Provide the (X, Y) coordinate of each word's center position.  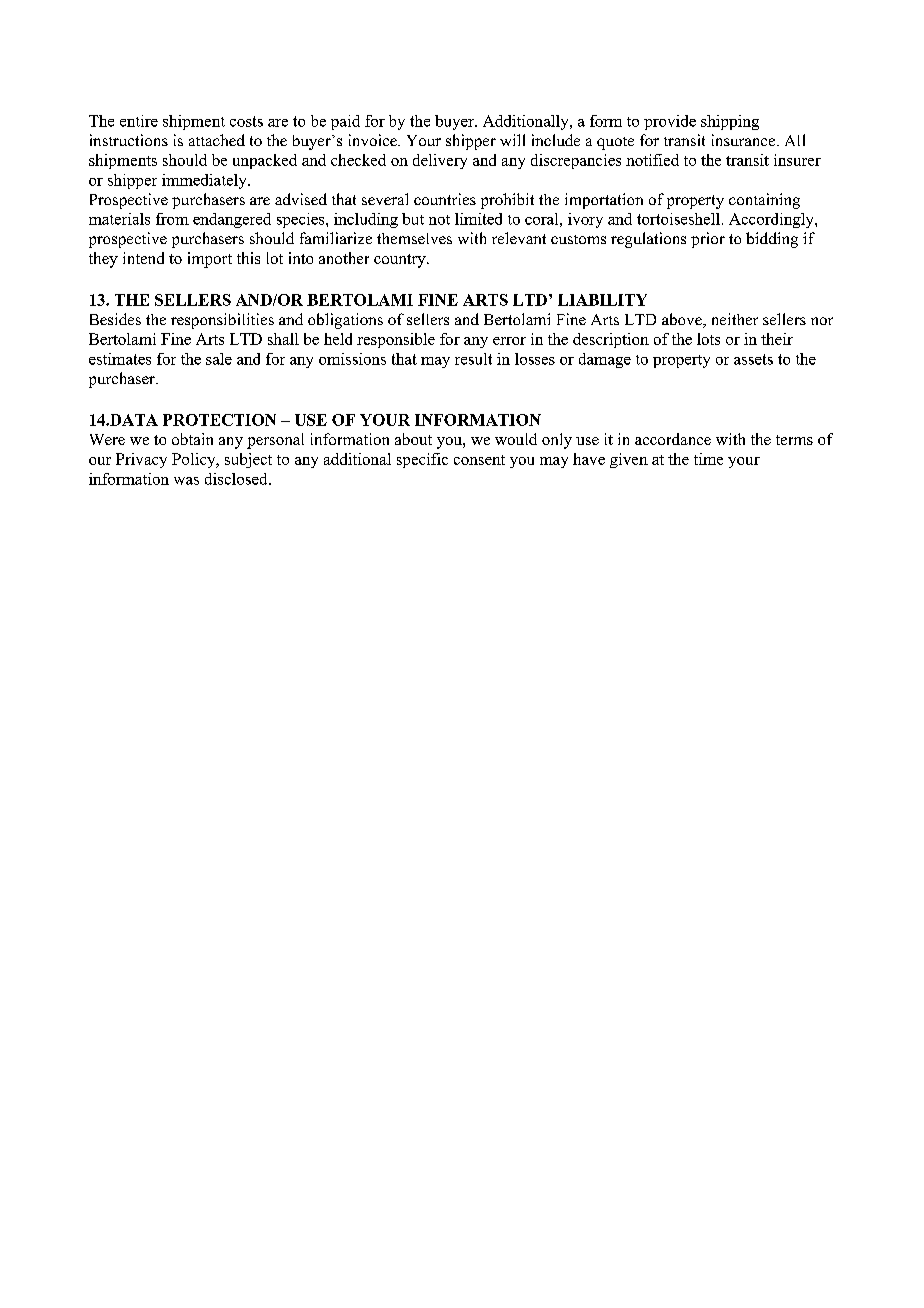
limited (478, 219)
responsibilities (222, 321)
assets (753, 359)
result (473, 359)
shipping (730, 122)
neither (735, 319)
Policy (195, 460)
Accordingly (772, 220)
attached (217, 140)
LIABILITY (602, 300)
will (512, 140)
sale (219, 359)
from (172, 219)
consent (479, 460)
